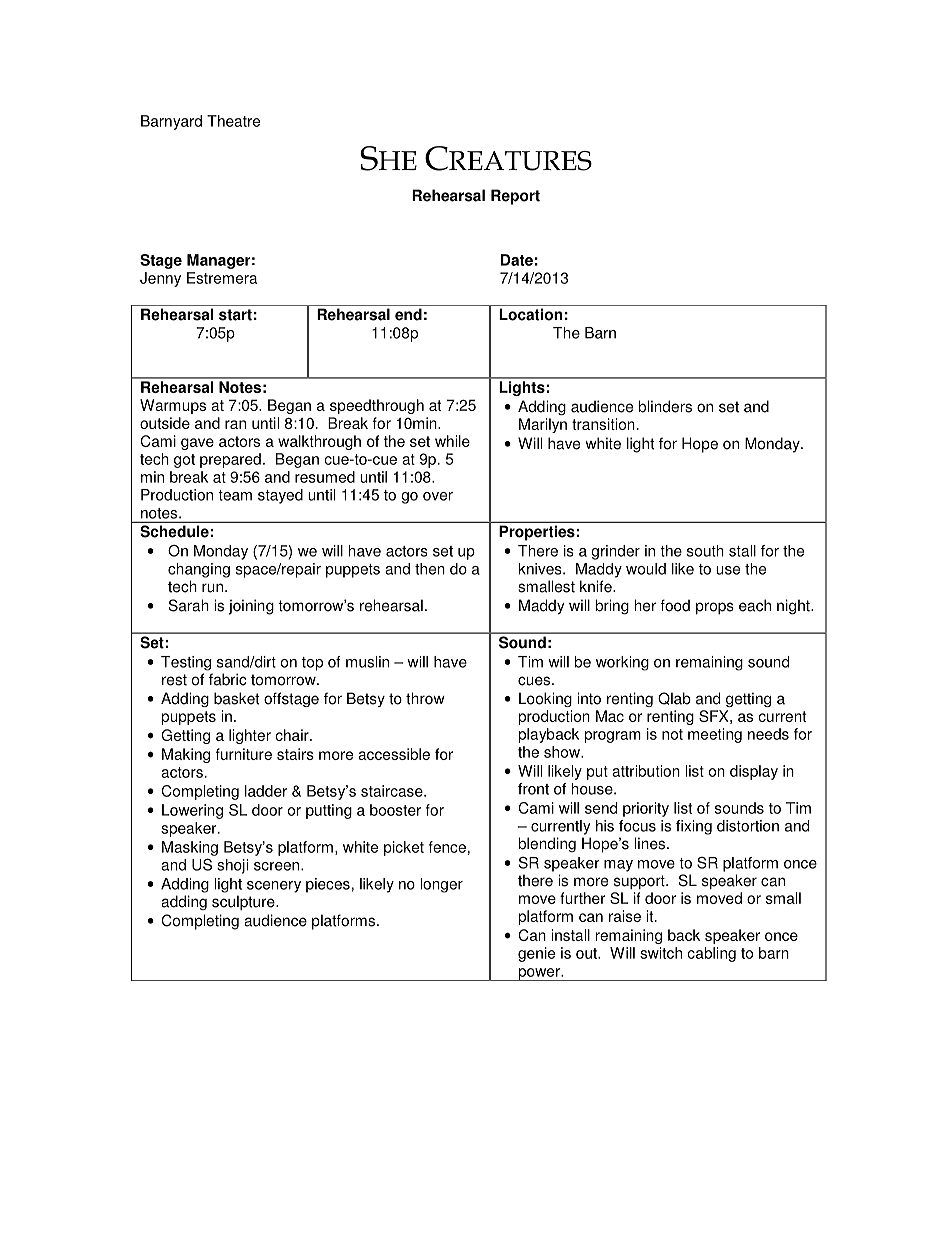  I want to click on Properties, so click(537, 533).
